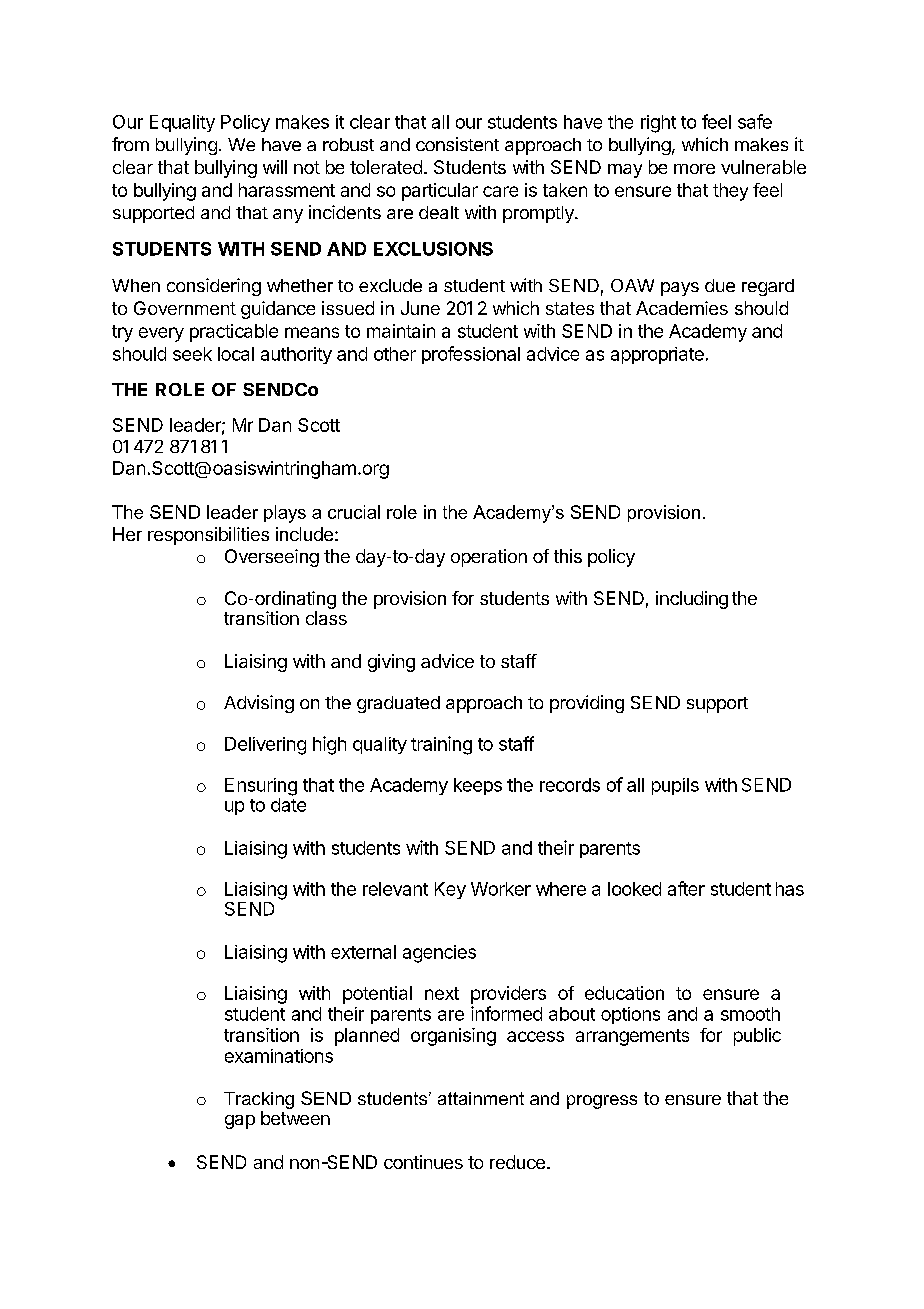 This document has width=924, height=1309. I want to click on including, so click(692, 600).
